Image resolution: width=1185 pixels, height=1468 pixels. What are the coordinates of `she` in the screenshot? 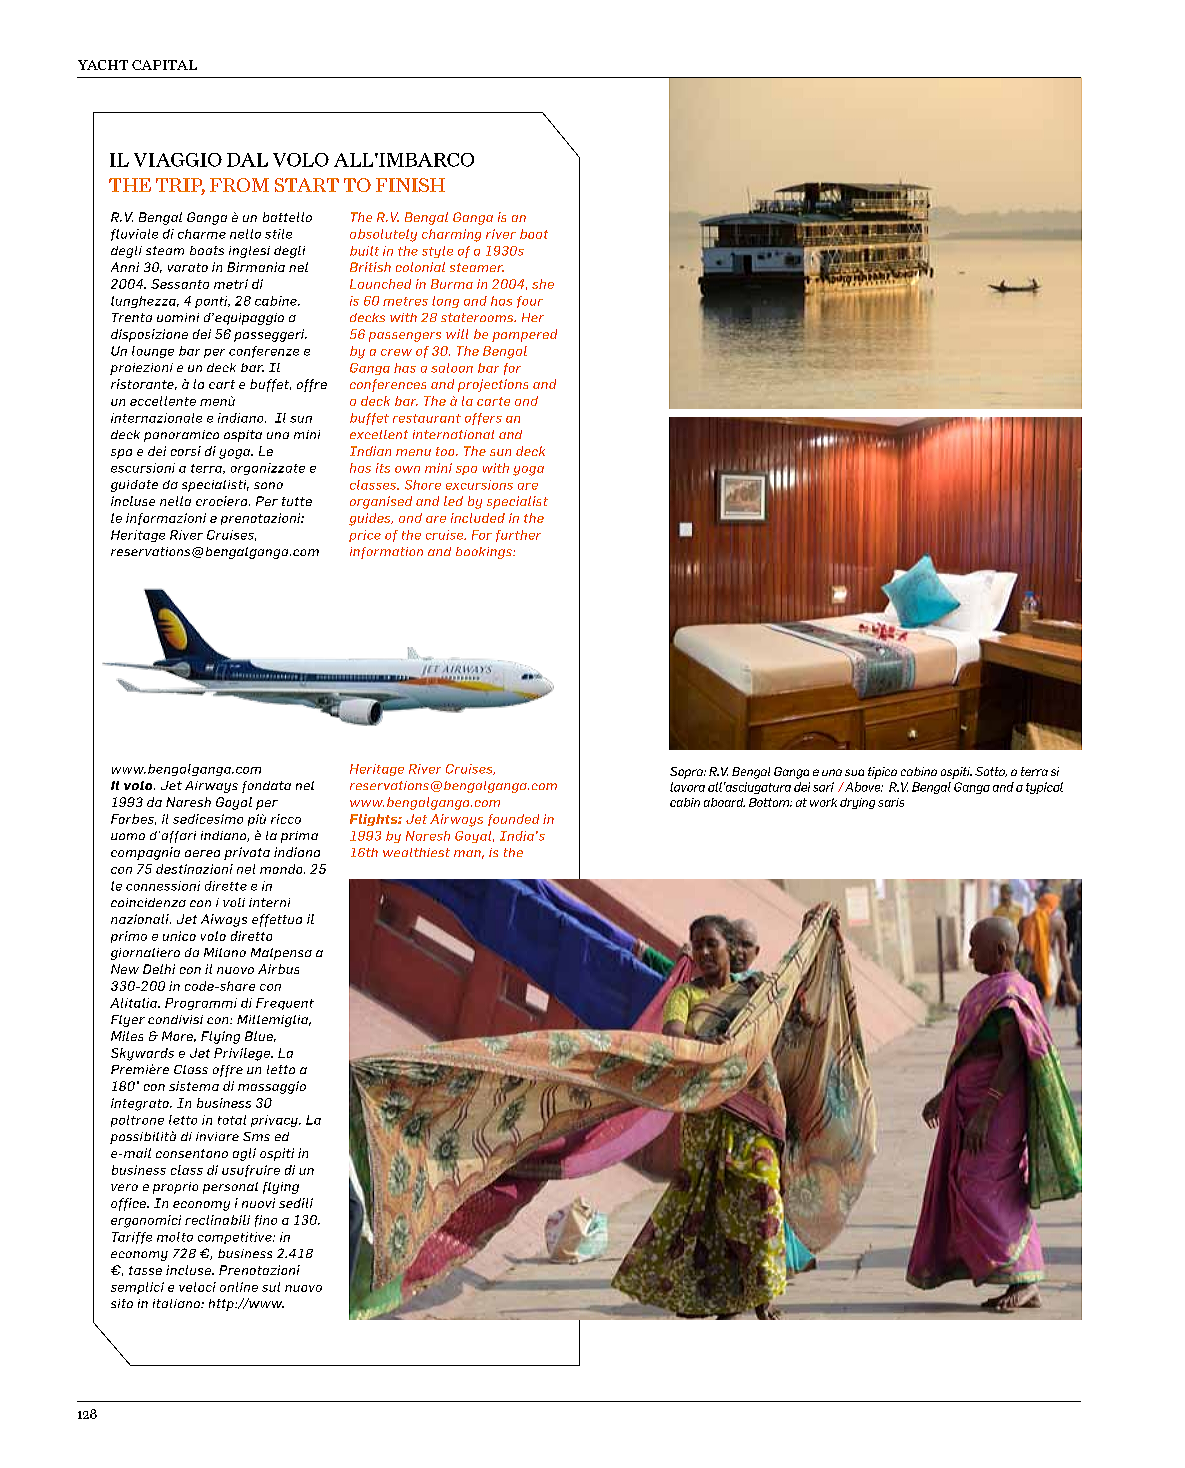 It's located at (543, 284).
